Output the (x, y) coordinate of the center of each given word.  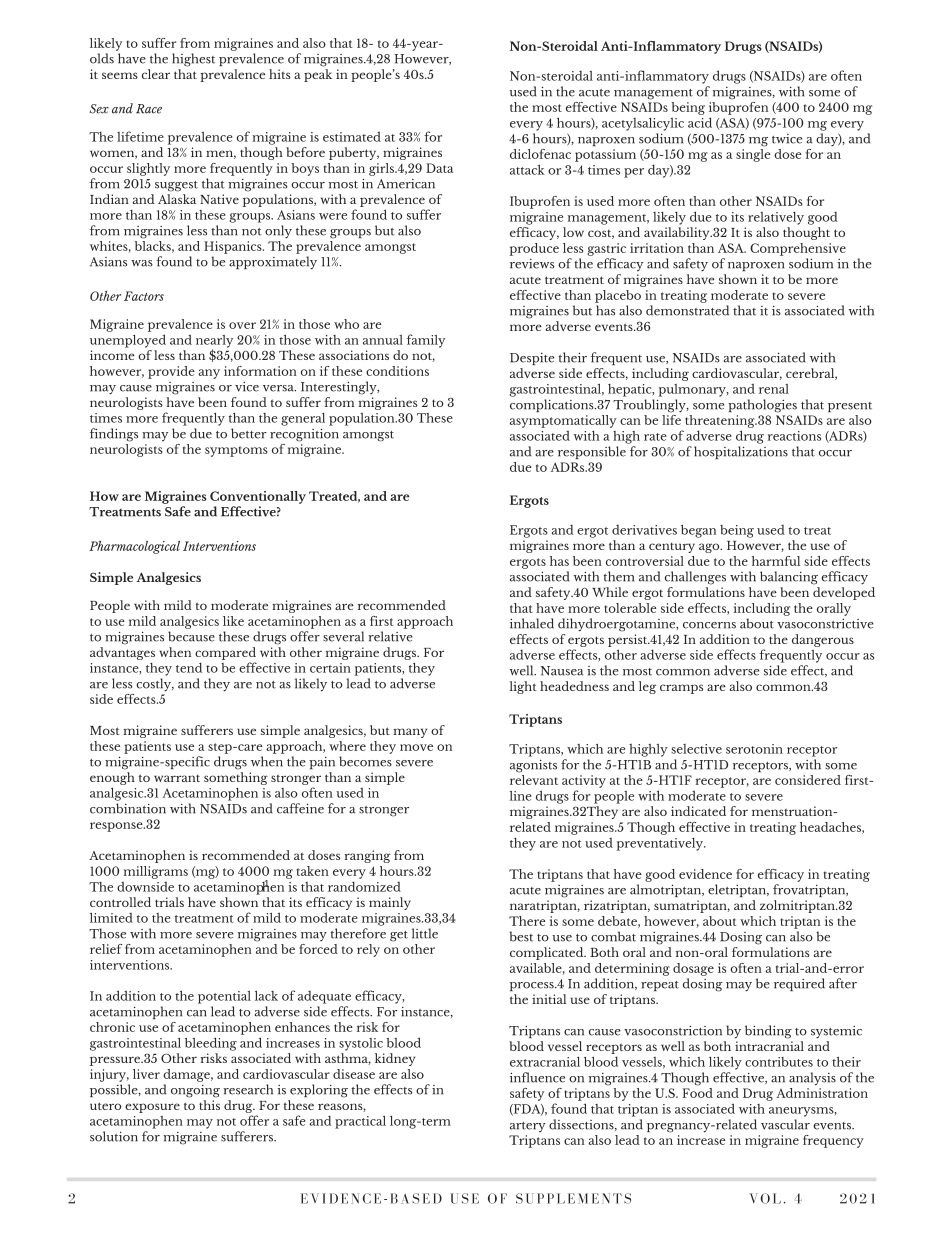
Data (439, 168)
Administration (822, 1091)
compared (225, 653)
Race (149, 109)
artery (528, 1127)
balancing (789, 578)
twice (787, 139)
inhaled (532, 623)
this (209, 1105)
